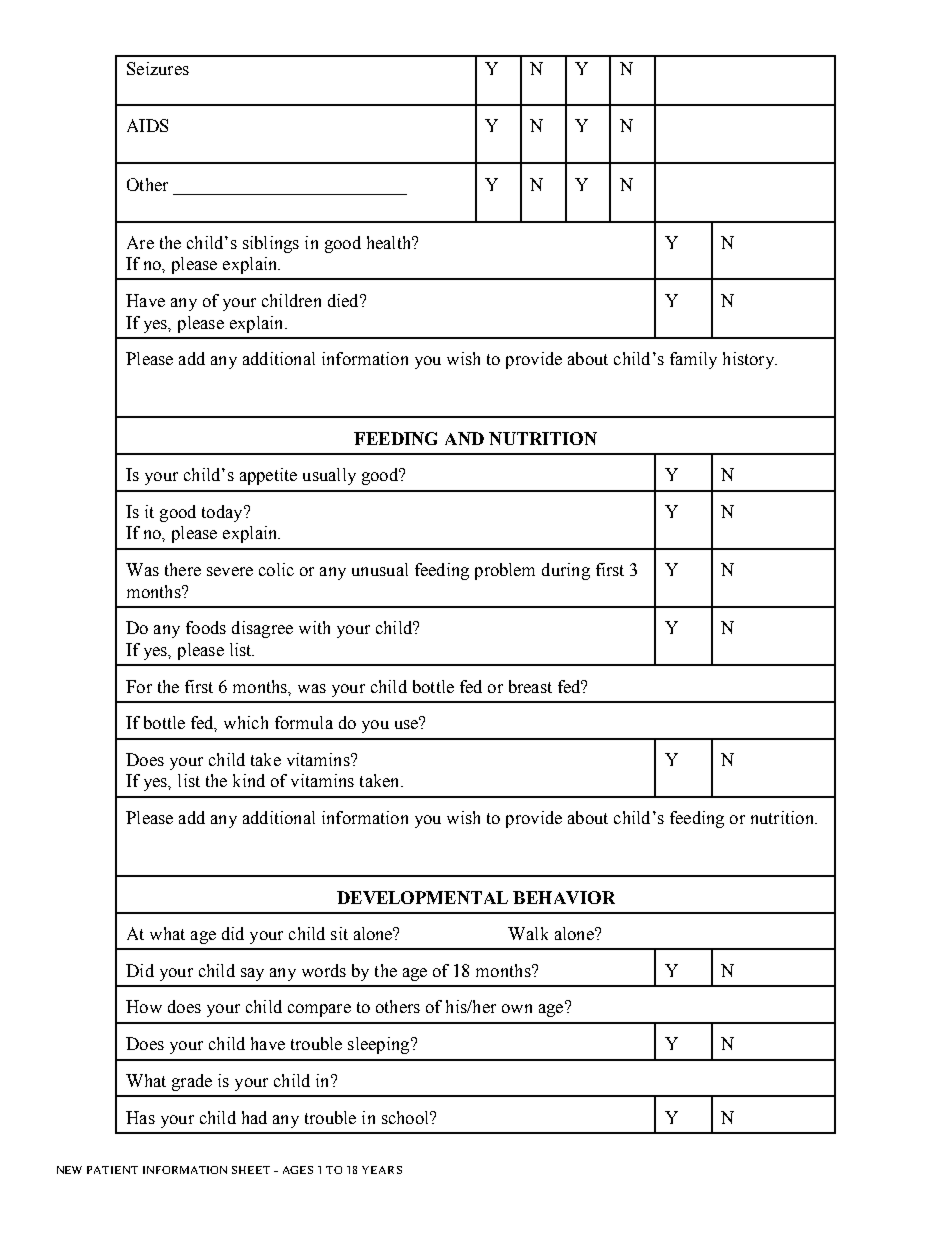 The height and width of the image is (1233, 952). Describe the element at coordinates (223, 513) in the image. I see `today` at that location.
